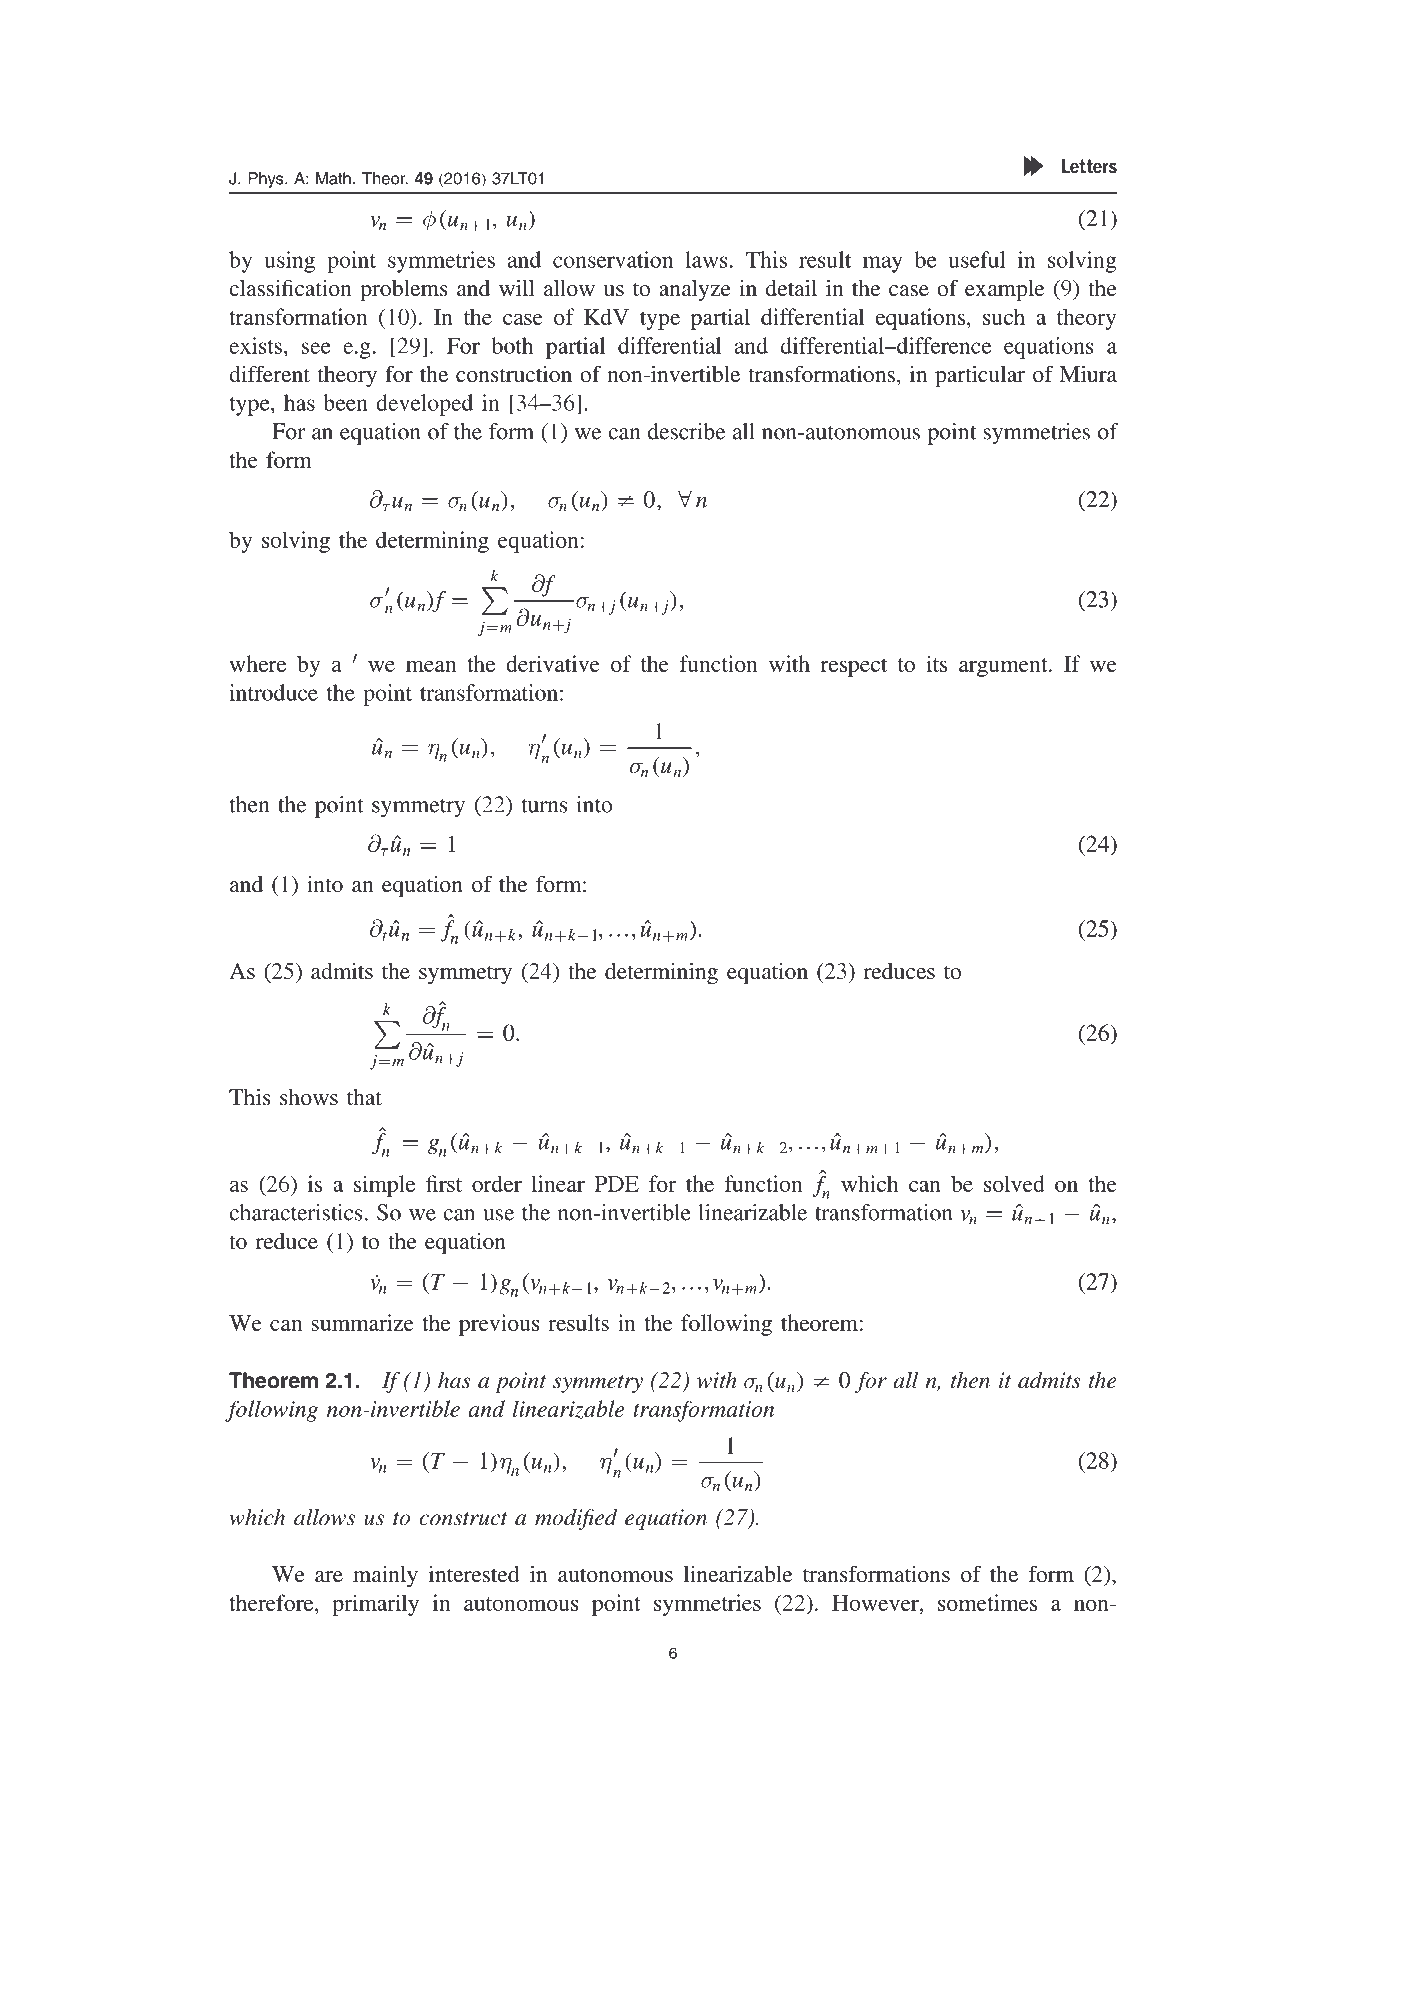 This screenshot has height=2016, width=1426. Describe the element at coordinates (617, 1184) in the screenshot. I see `PDE` at that location.
